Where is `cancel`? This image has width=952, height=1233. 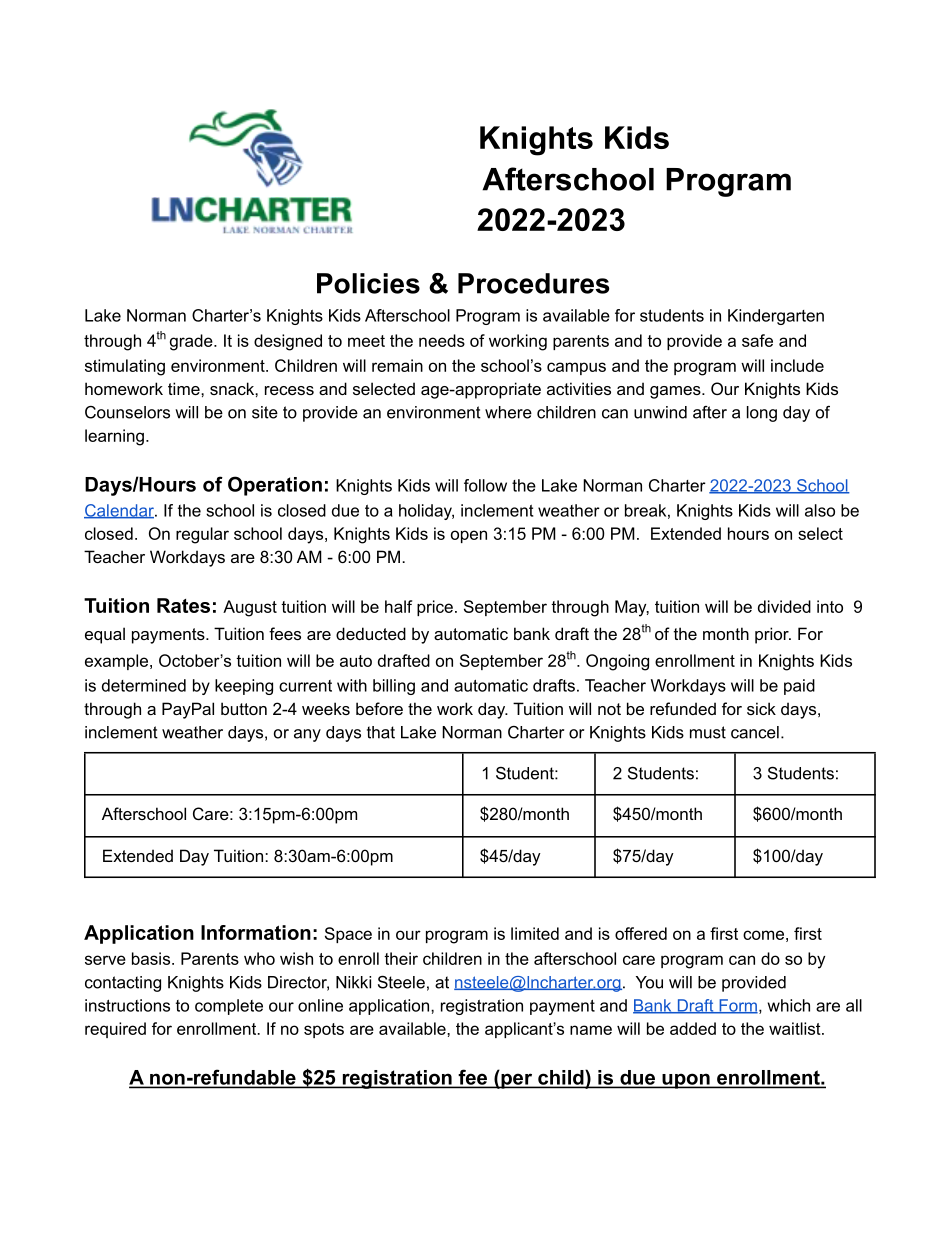 cancel is located at coordinates (755, 732).
